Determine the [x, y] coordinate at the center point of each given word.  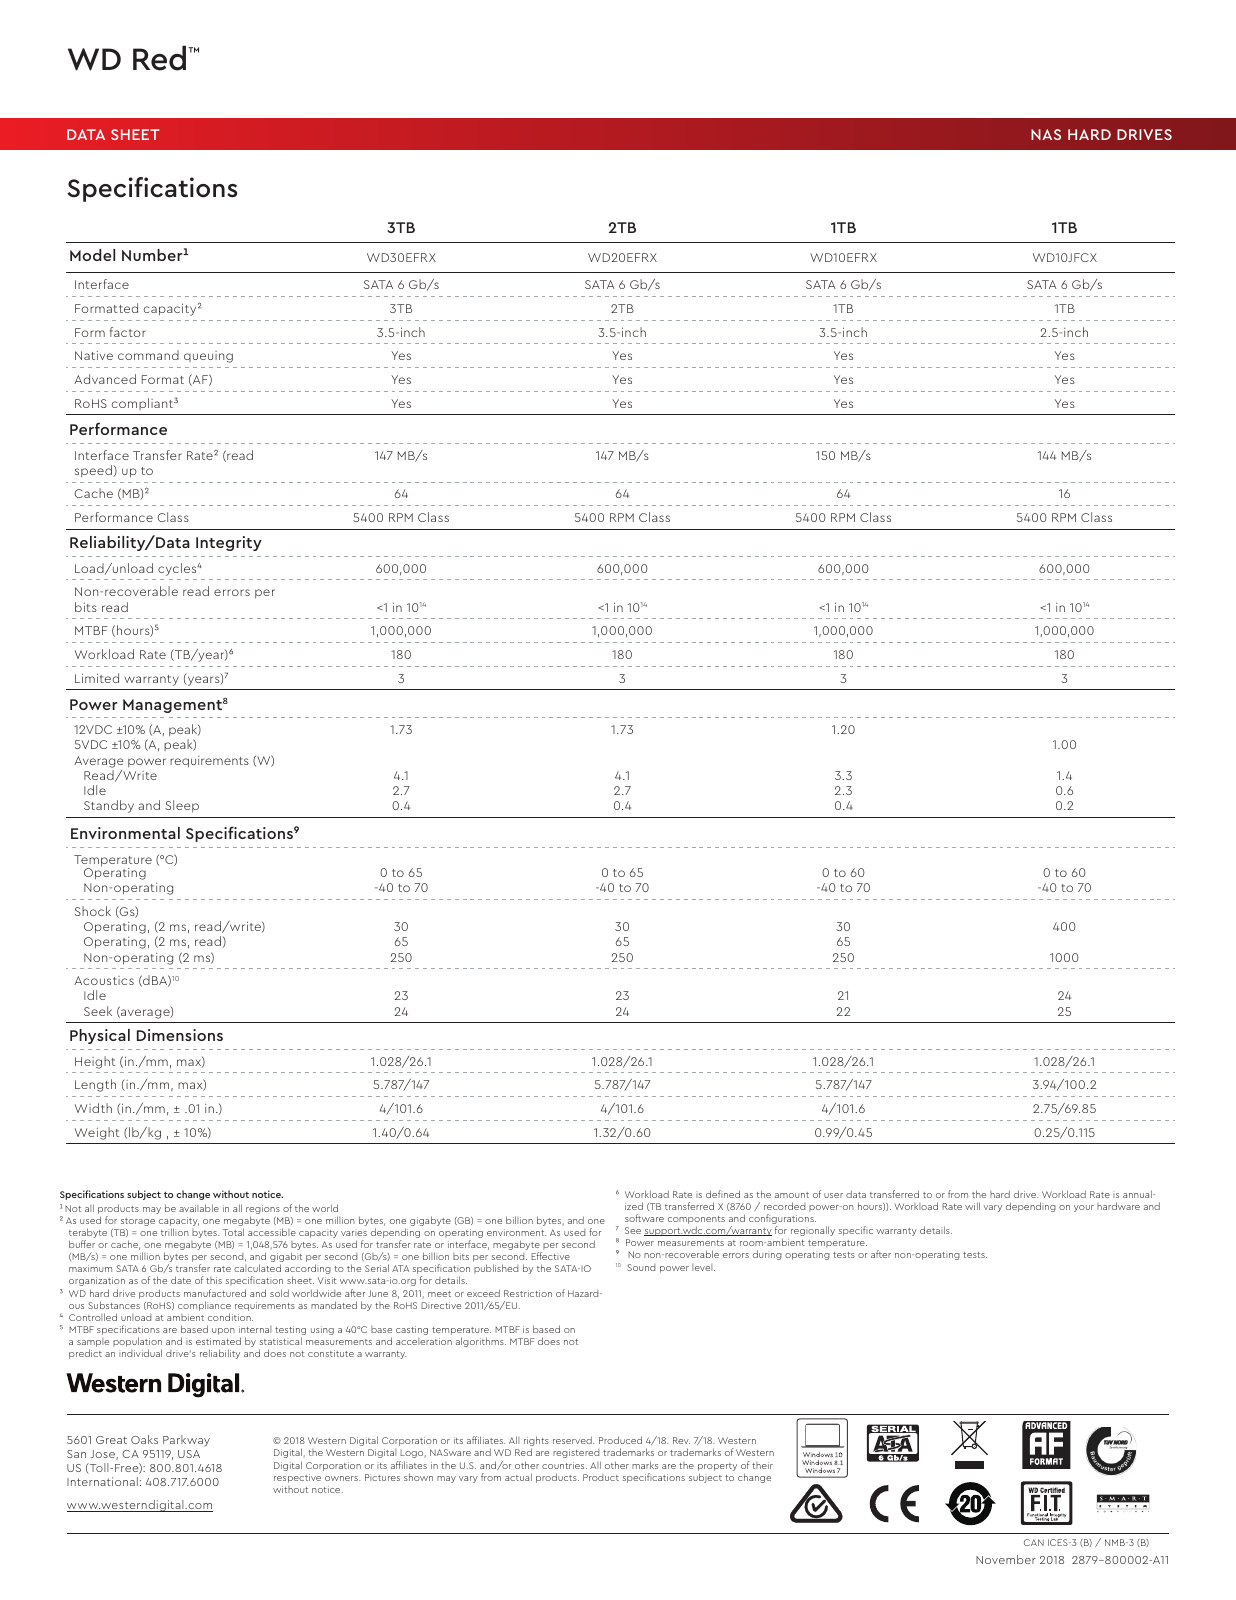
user [833, 1195]
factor [128, 332]
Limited [97, 678]
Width [93, 1108]
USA [189, 1454]
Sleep [182, 806]
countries [564, 1465]
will [972, 1206]
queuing [208, 357]
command [148, 355]
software [644, 1218]
